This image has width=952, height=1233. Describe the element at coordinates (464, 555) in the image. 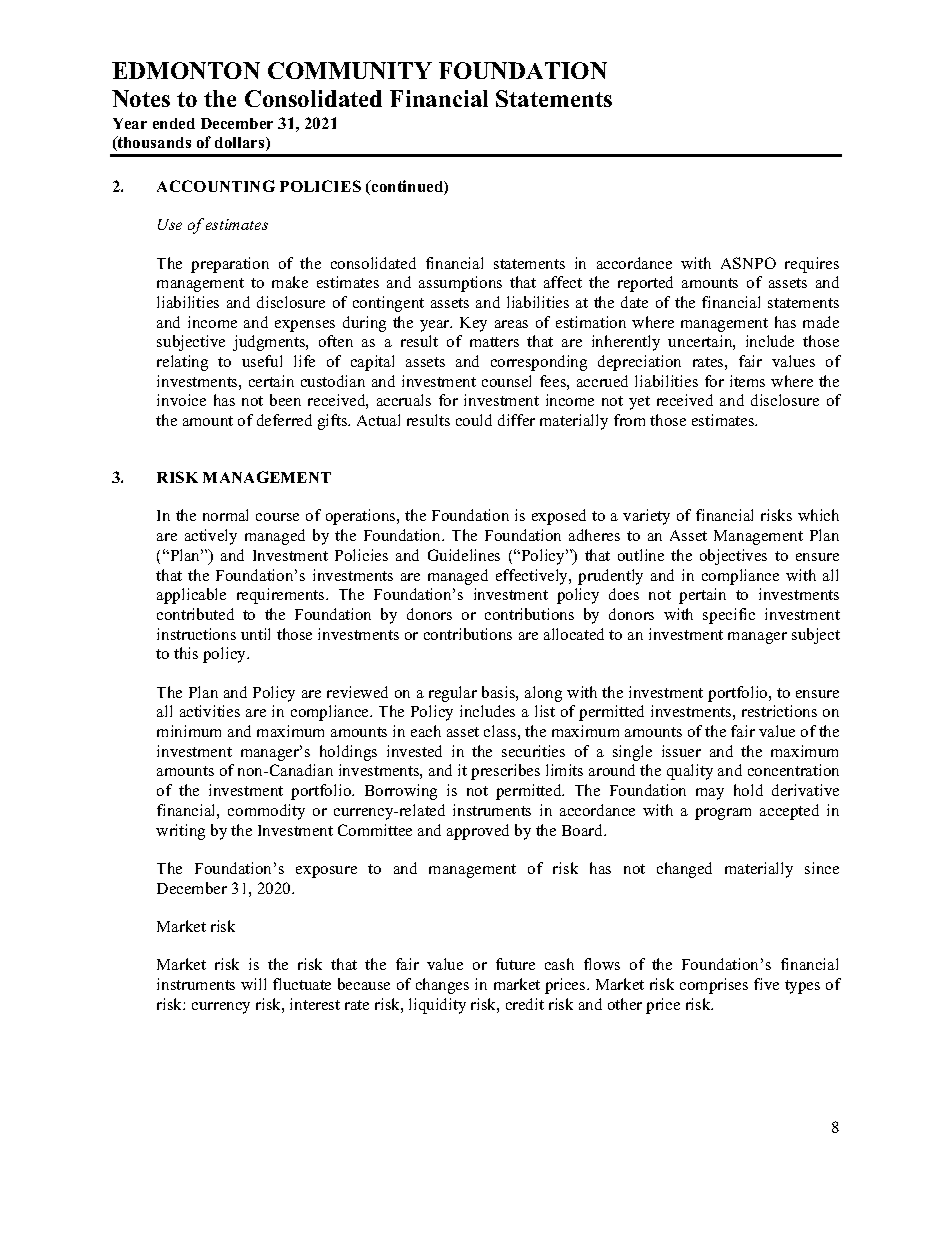

I see `Guidelines` at that location.
